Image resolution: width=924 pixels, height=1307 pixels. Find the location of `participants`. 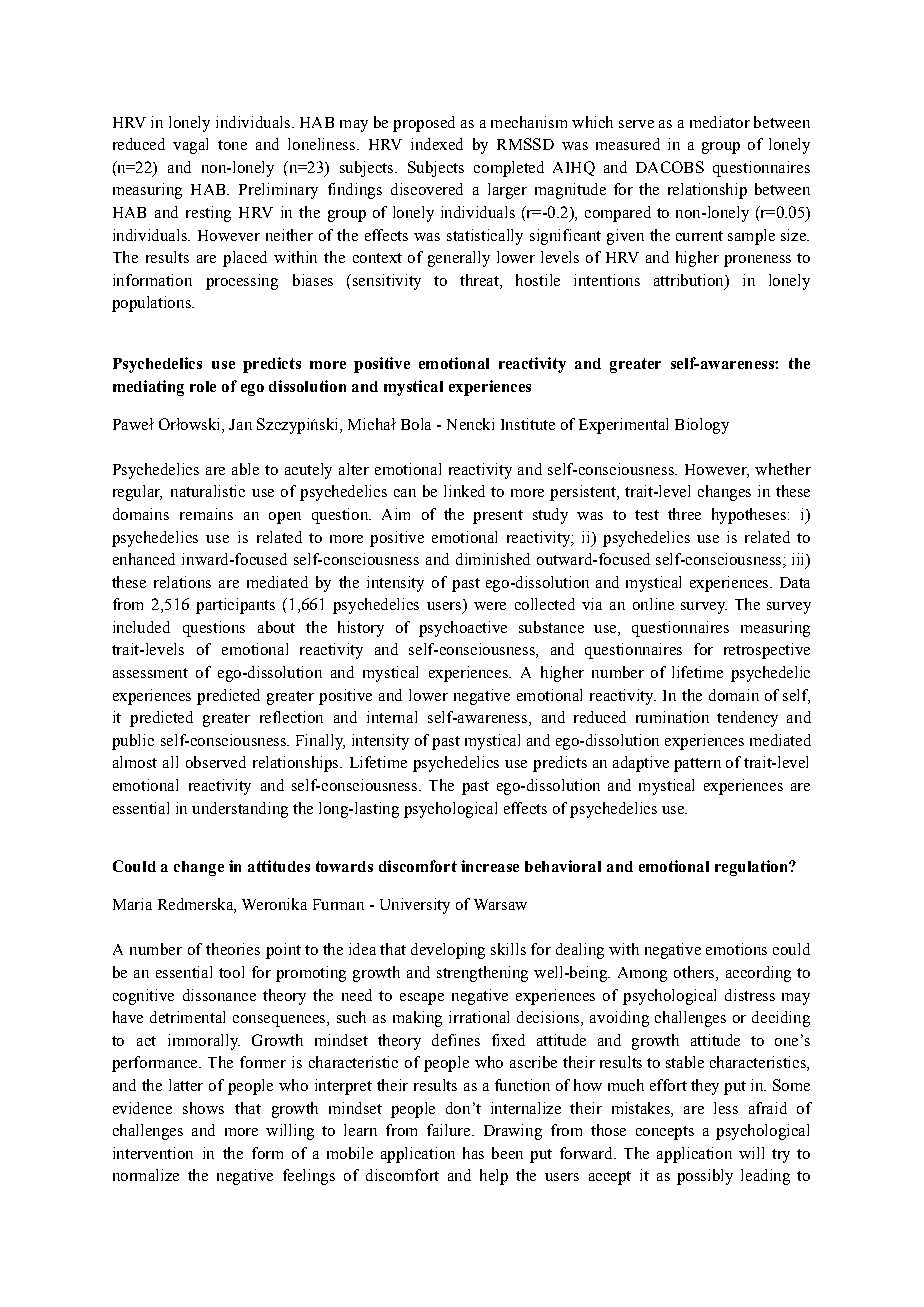

participants is located at coordinates (235, 606).
